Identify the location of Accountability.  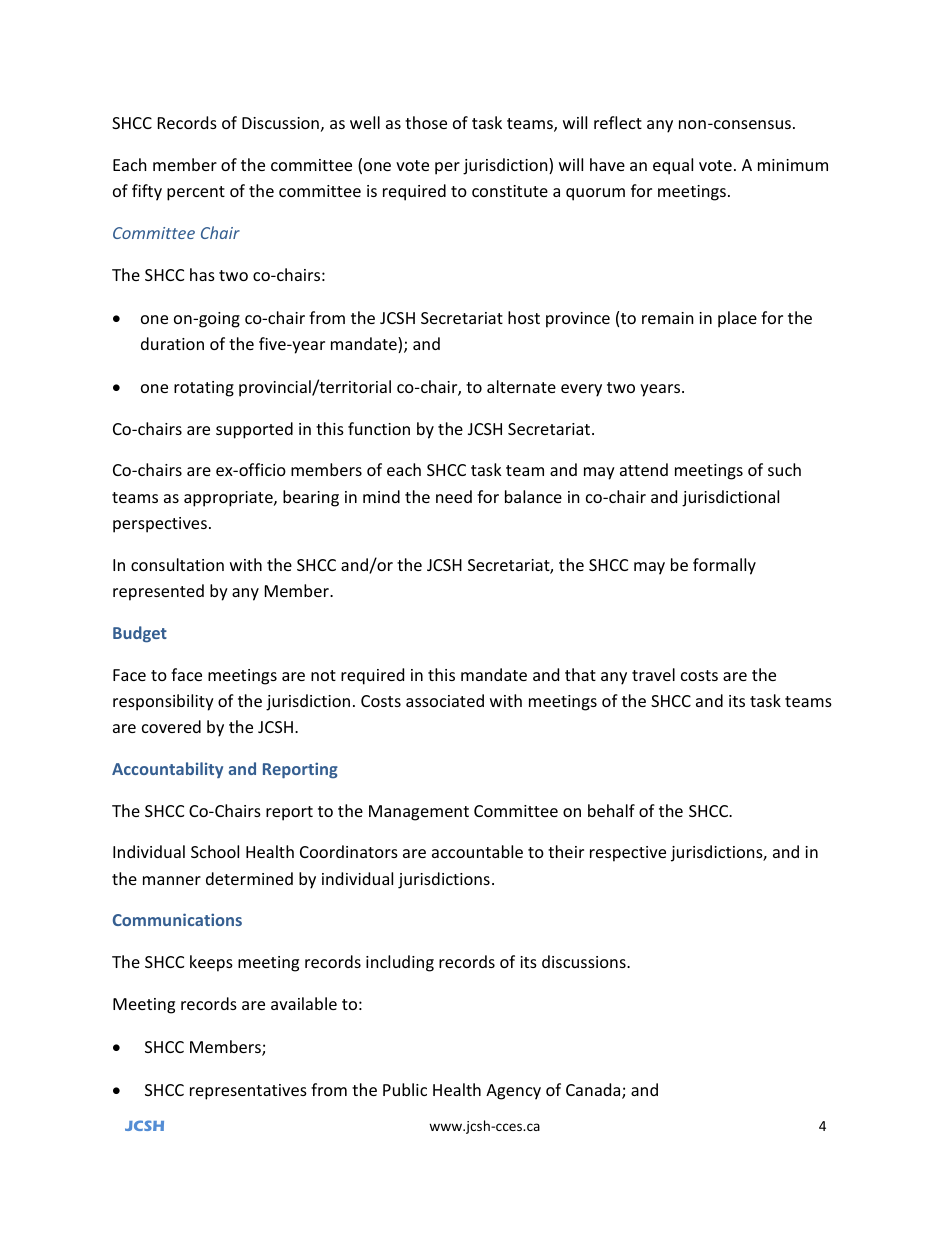
(167, 770).
